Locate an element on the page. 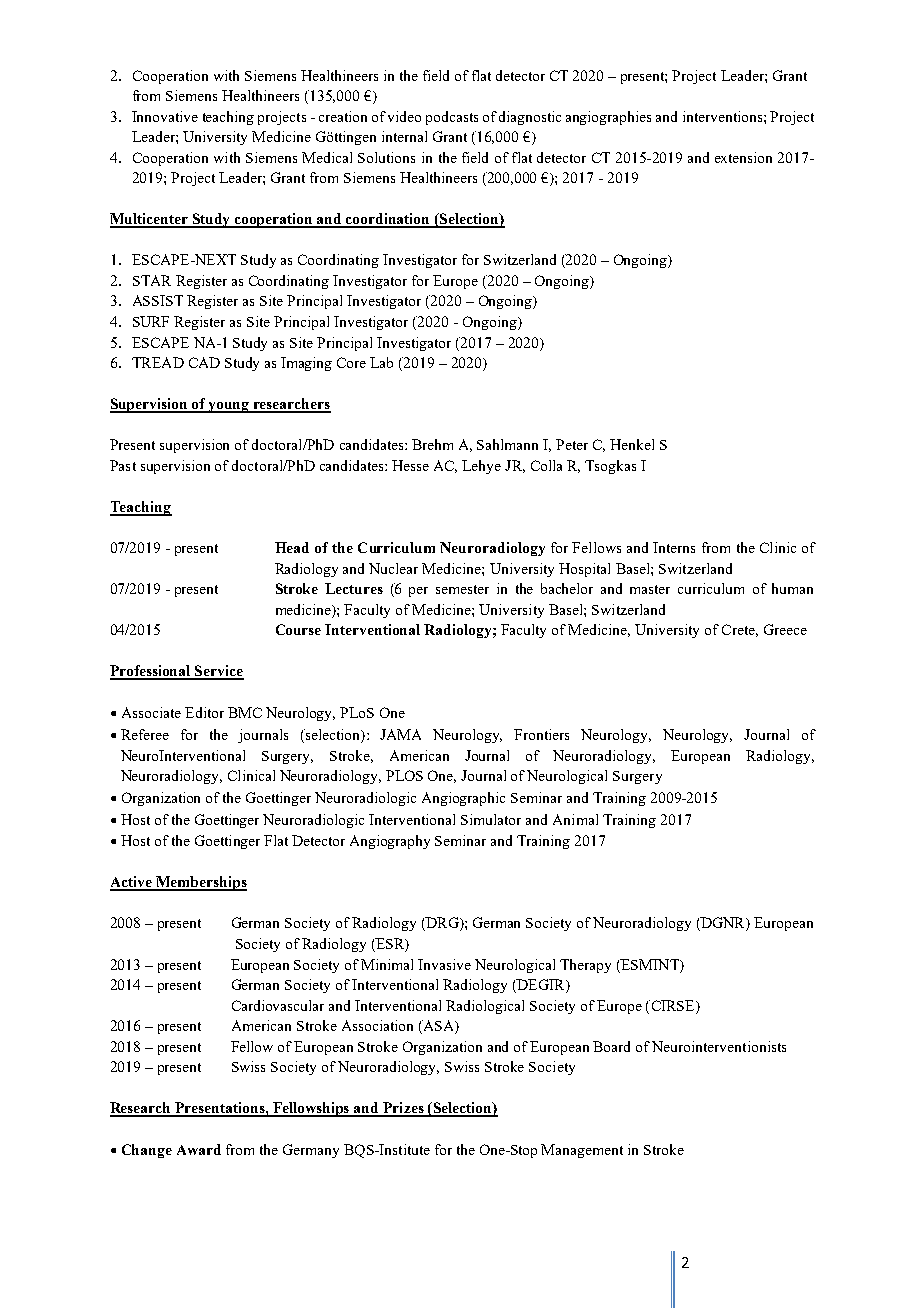 This document has height=1308, width=924. Peter is located at coordinates (572, 444).
